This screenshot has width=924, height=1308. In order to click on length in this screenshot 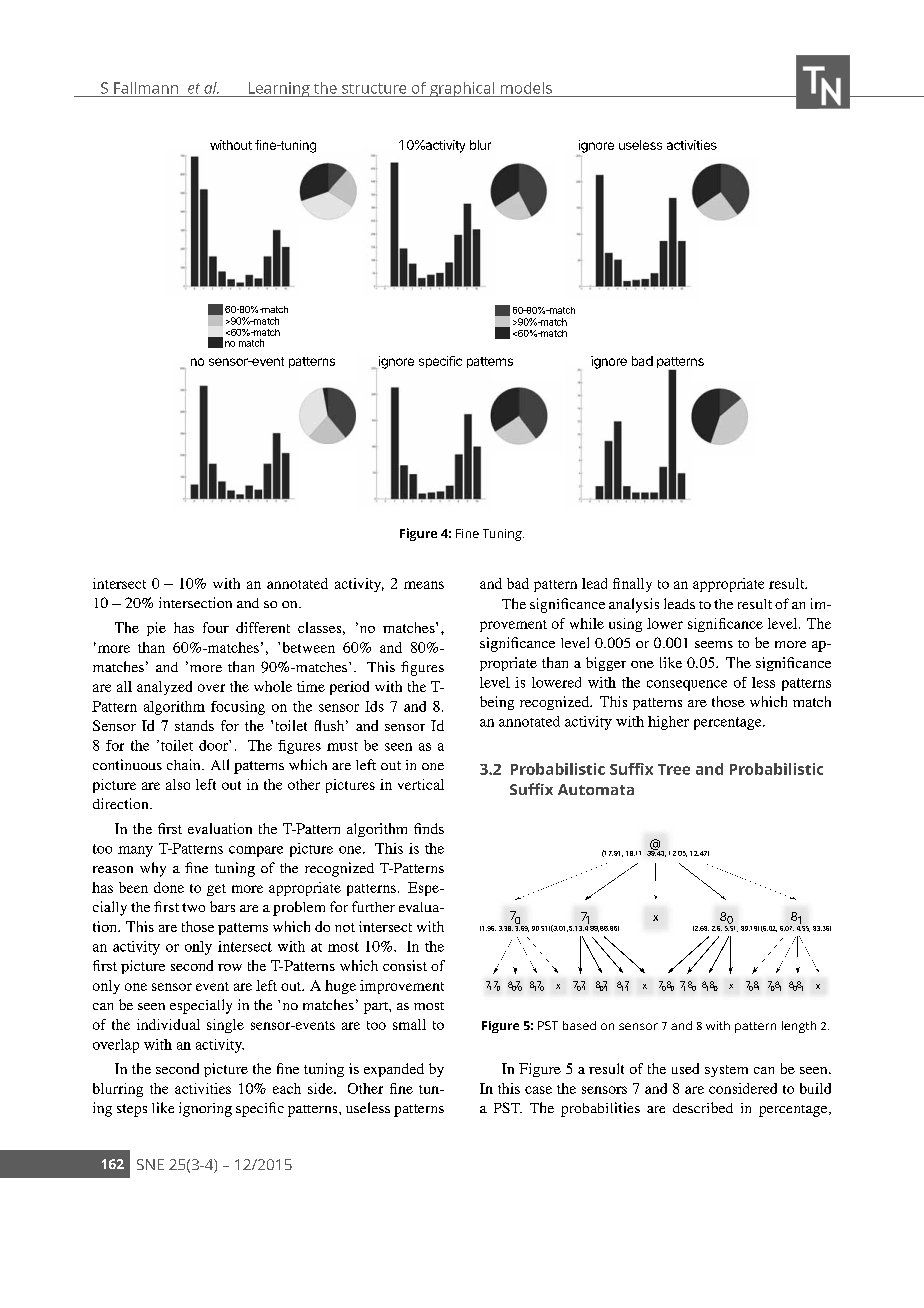, I will do `click(799, 1027)`.
